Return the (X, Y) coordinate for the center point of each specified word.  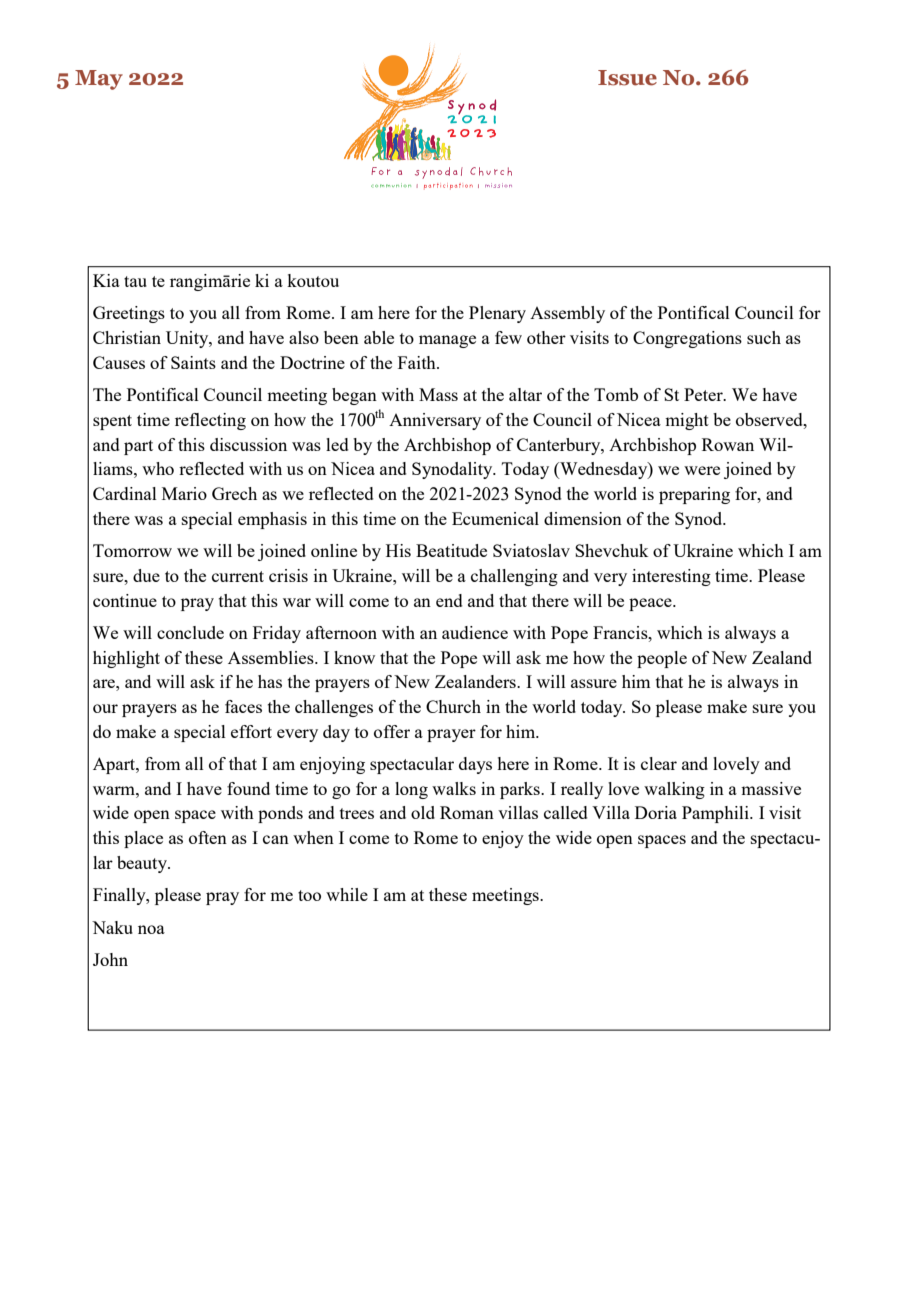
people (662, 659)
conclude (190, 632)
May (99, 80)
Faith (418, 362)
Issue (627, 78)
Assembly (567, 314)
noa (151, 929)
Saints (193, 362)
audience (475, 632)
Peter (704, 394)
